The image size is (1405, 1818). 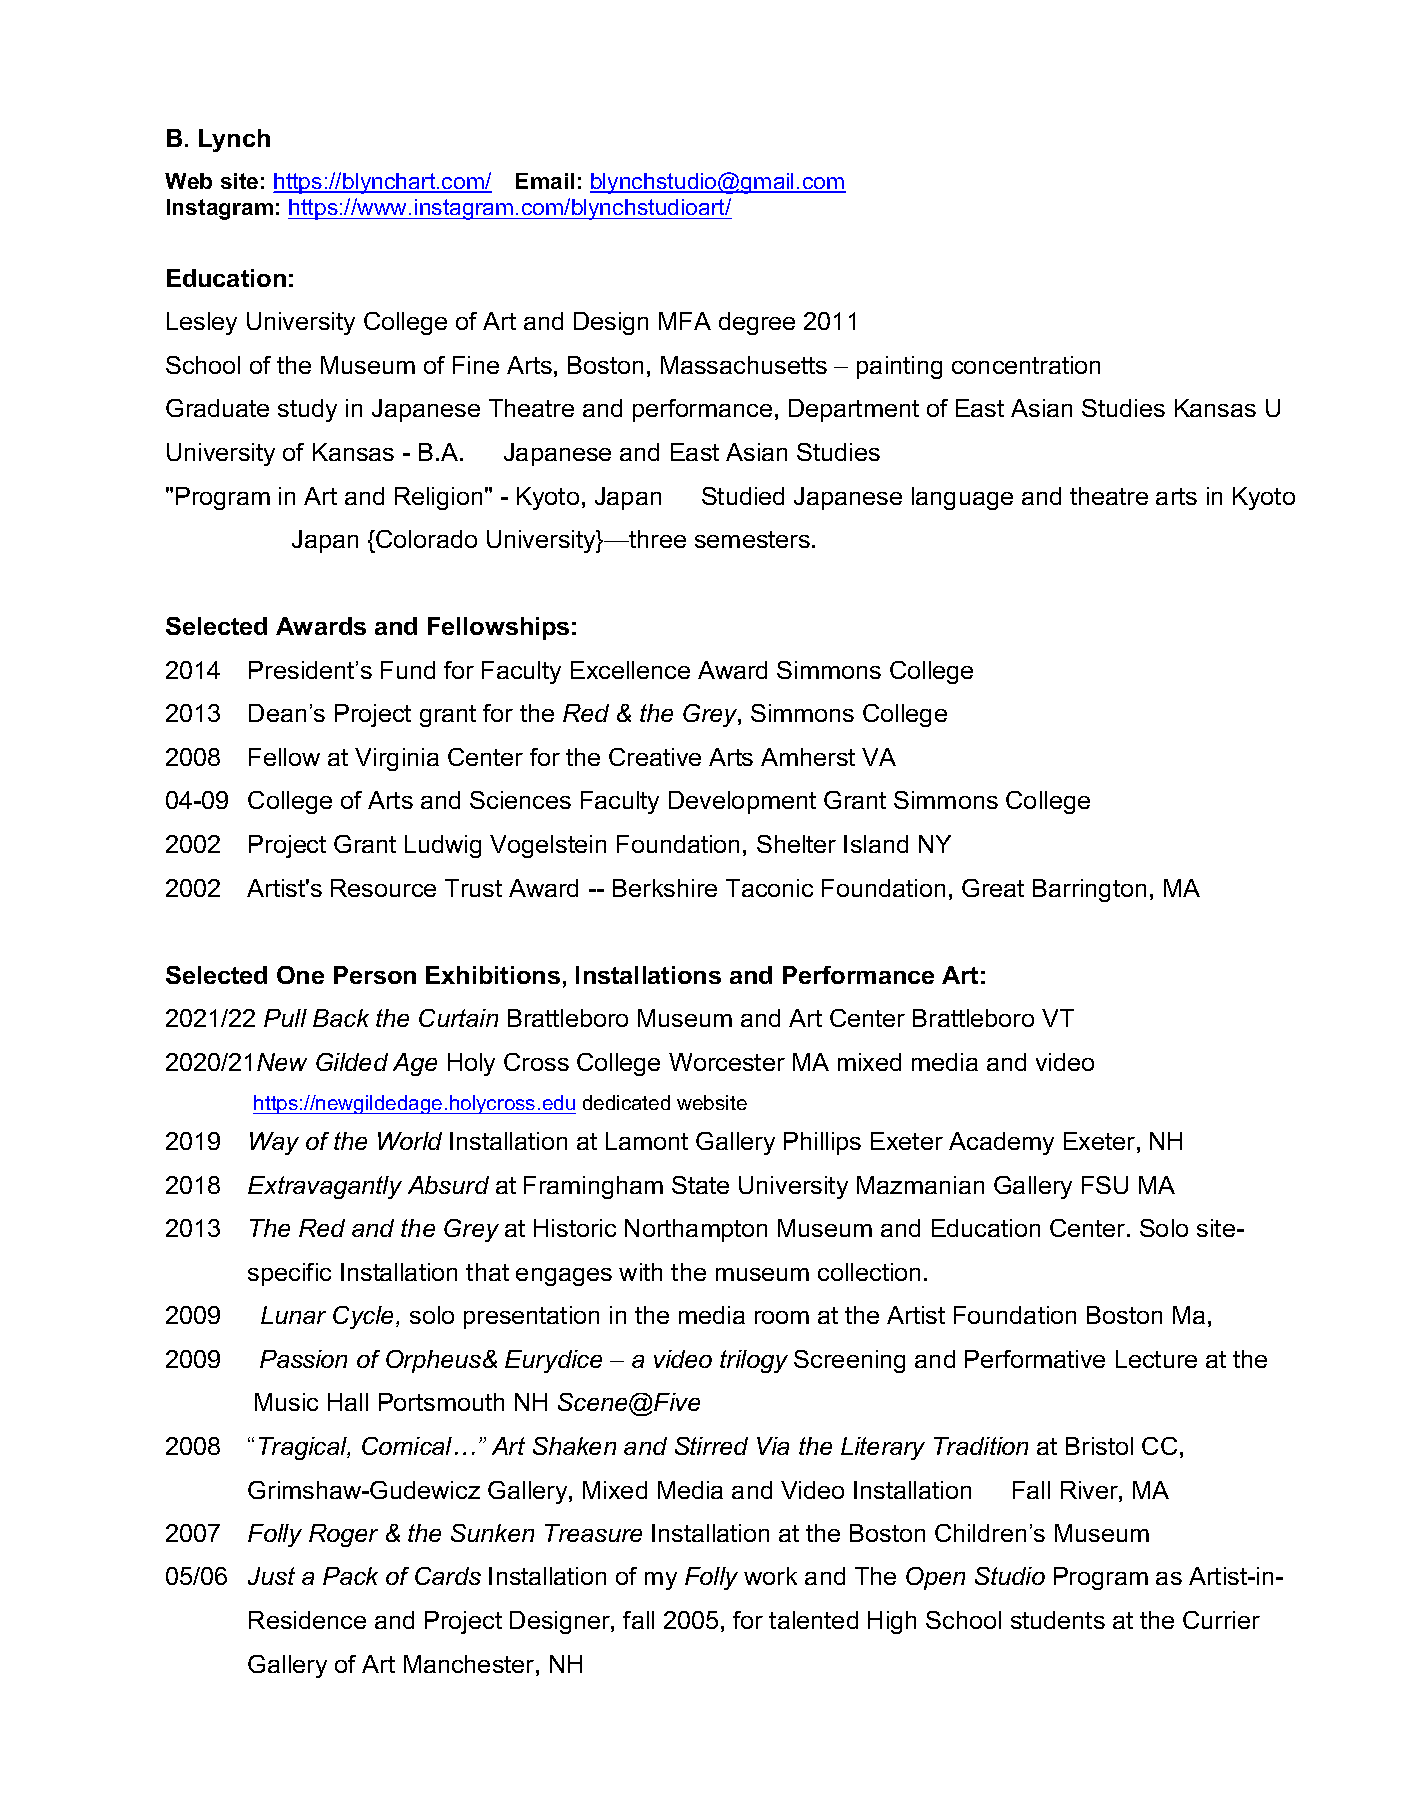 What do you see at coordinates (341, 1018) in the page?
I see `Back` at bounding box center [341, 1018].
